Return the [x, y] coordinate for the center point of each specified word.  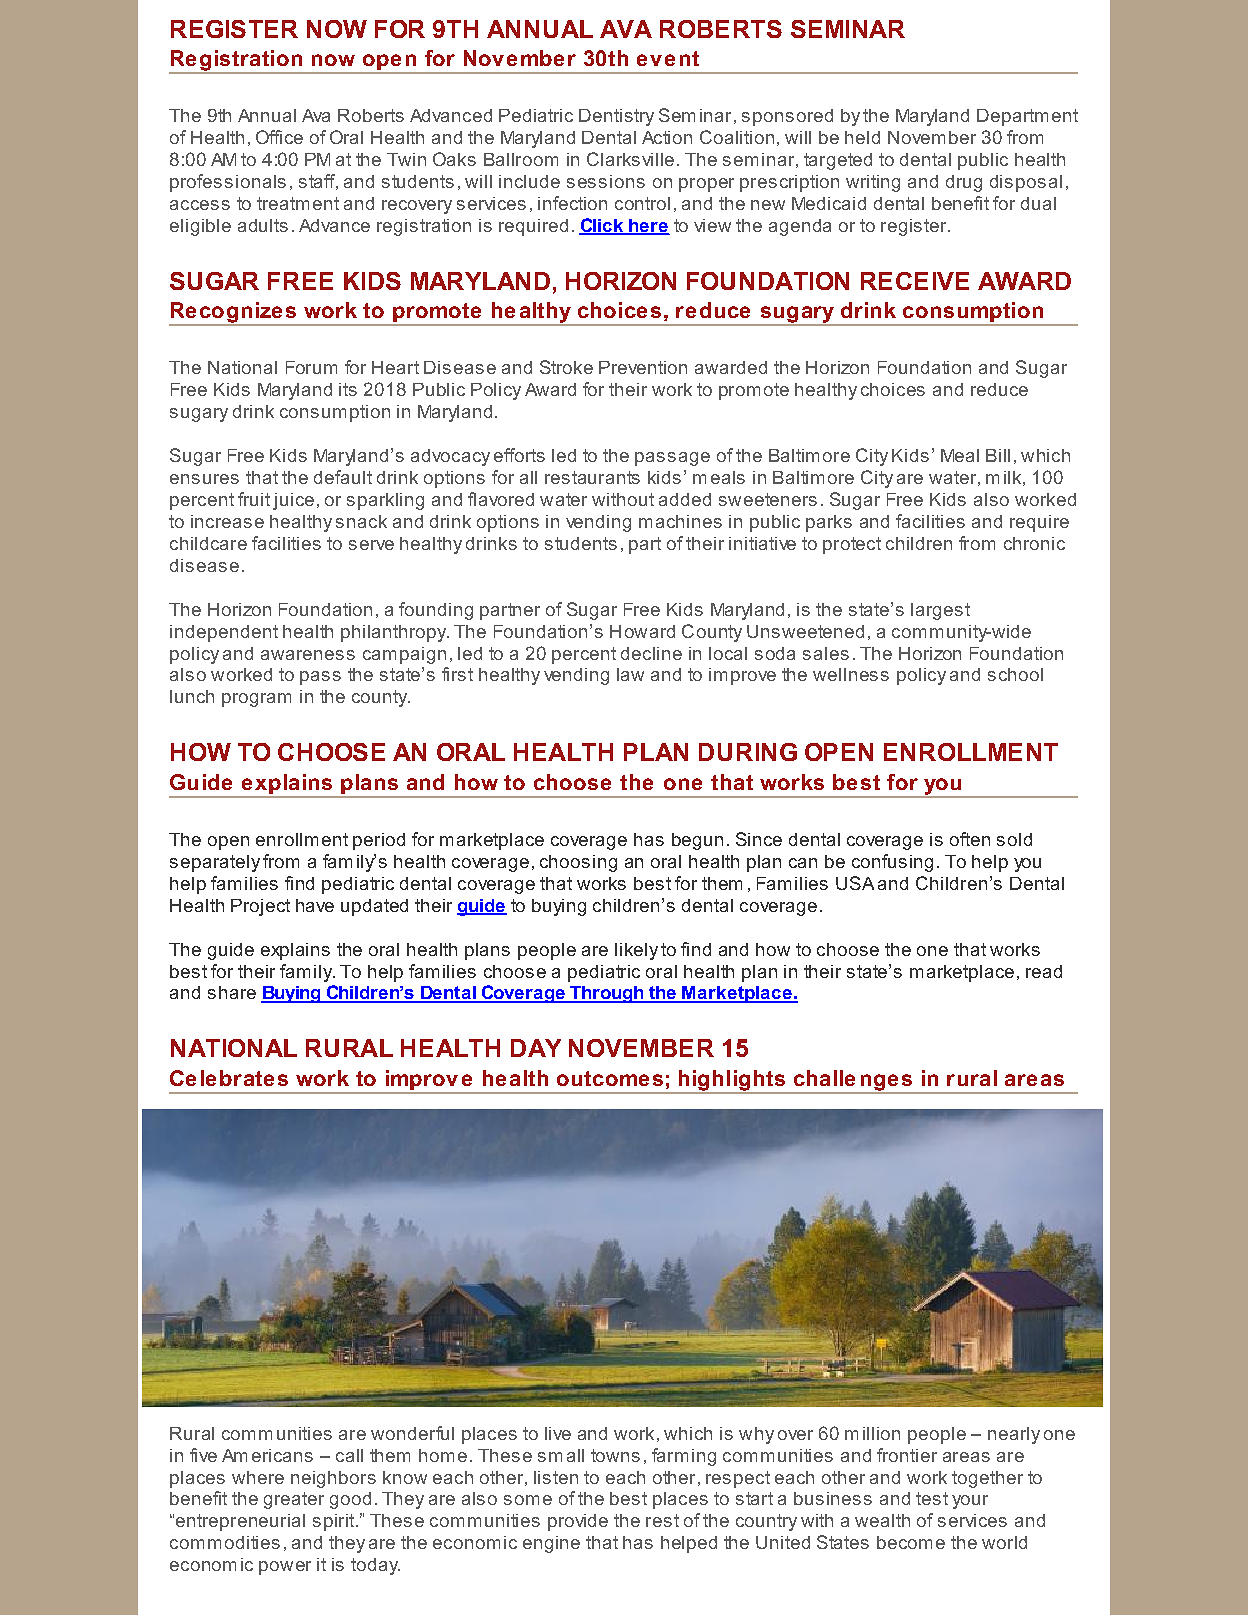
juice [293, 501]
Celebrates [229, 1078]
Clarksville [630, 159]
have [315, 905]
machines [680, 521]
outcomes [610, 1078]
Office [279, 137]
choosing [578, 863]
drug [964, 183]
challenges [852, 1081]
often [970, 839]
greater [294, 1500]
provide [578, 1522]
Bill [998, 455]
